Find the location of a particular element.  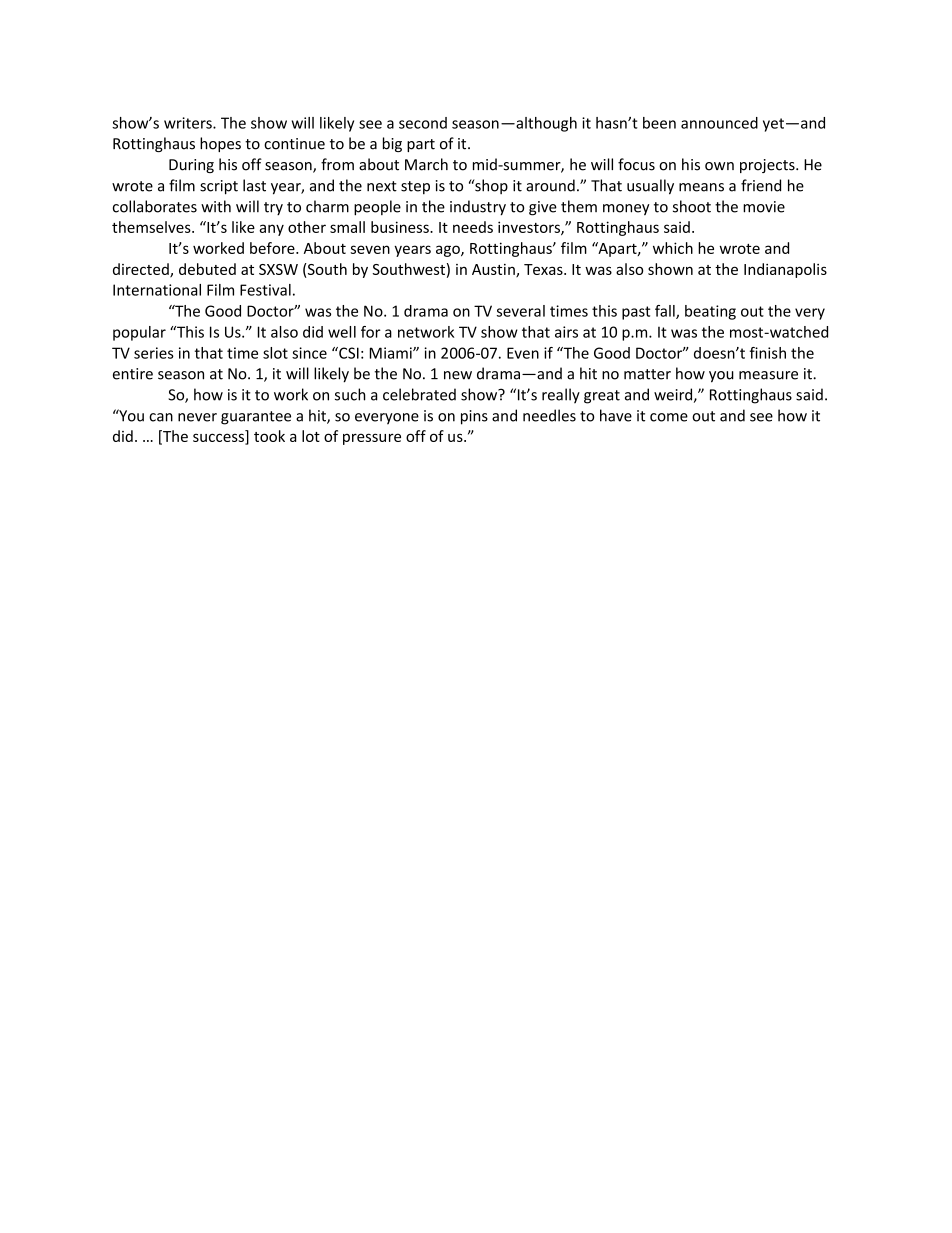

several is located at coordinates (521, 311).
